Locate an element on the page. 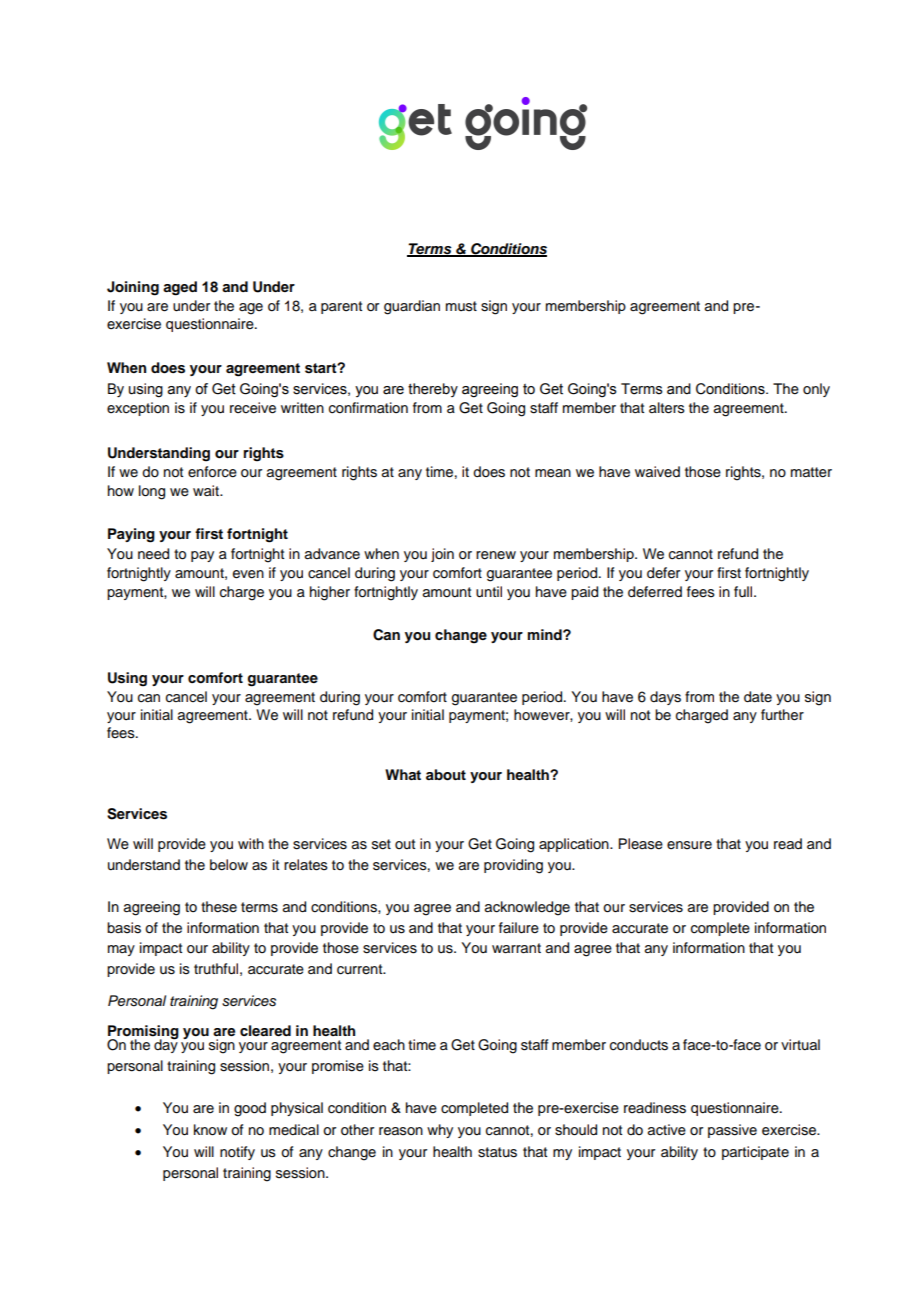 This page has width=924, height=1307. why is located at coordinates (440, 1131).
